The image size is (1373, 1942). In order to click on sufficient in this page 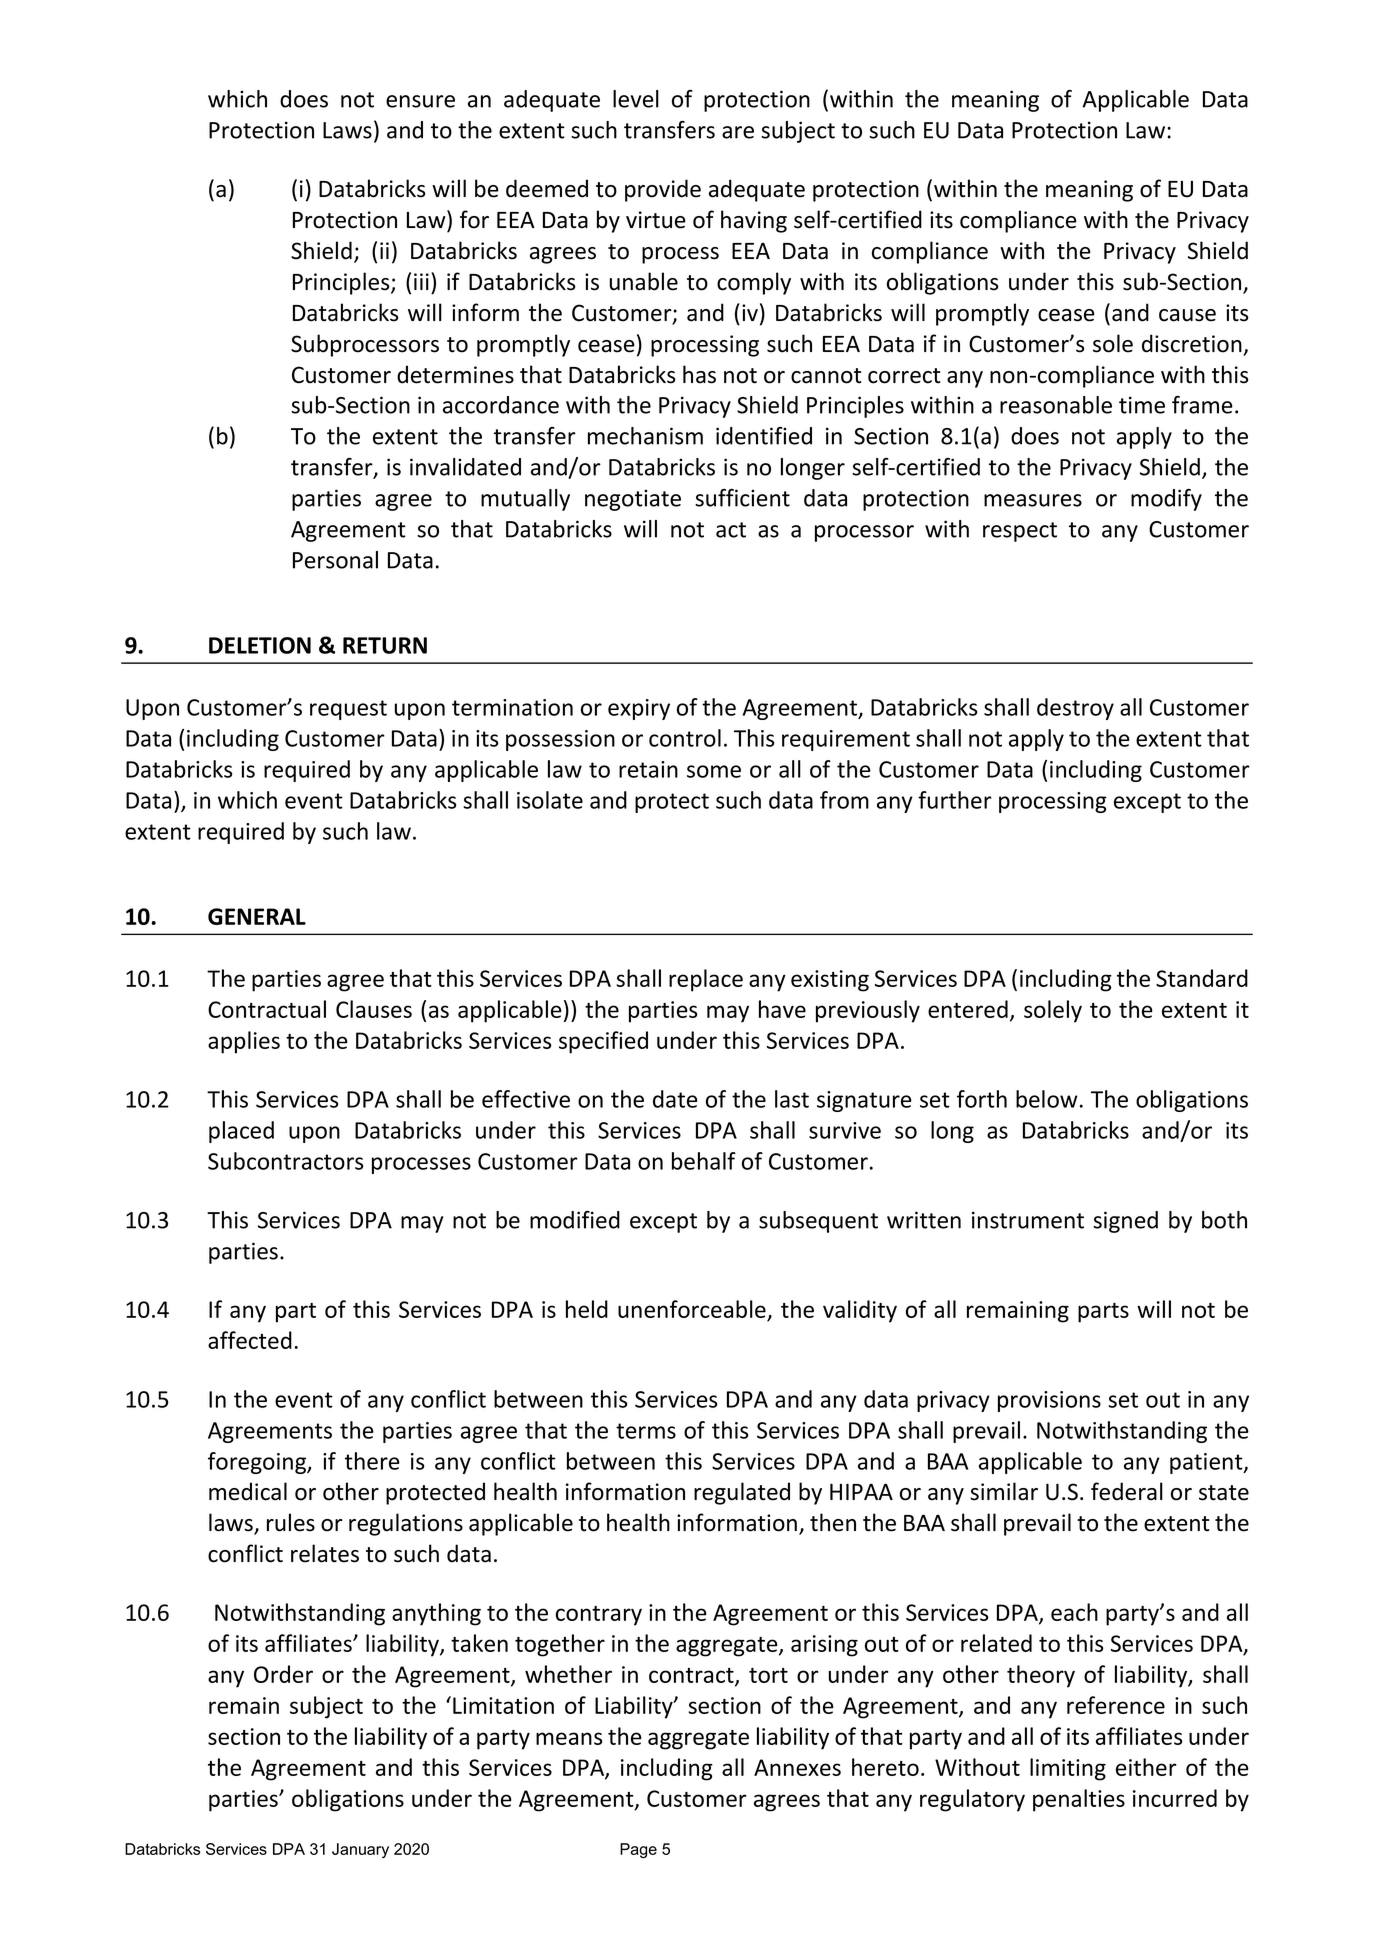, I will do `click(742, 498)`.
